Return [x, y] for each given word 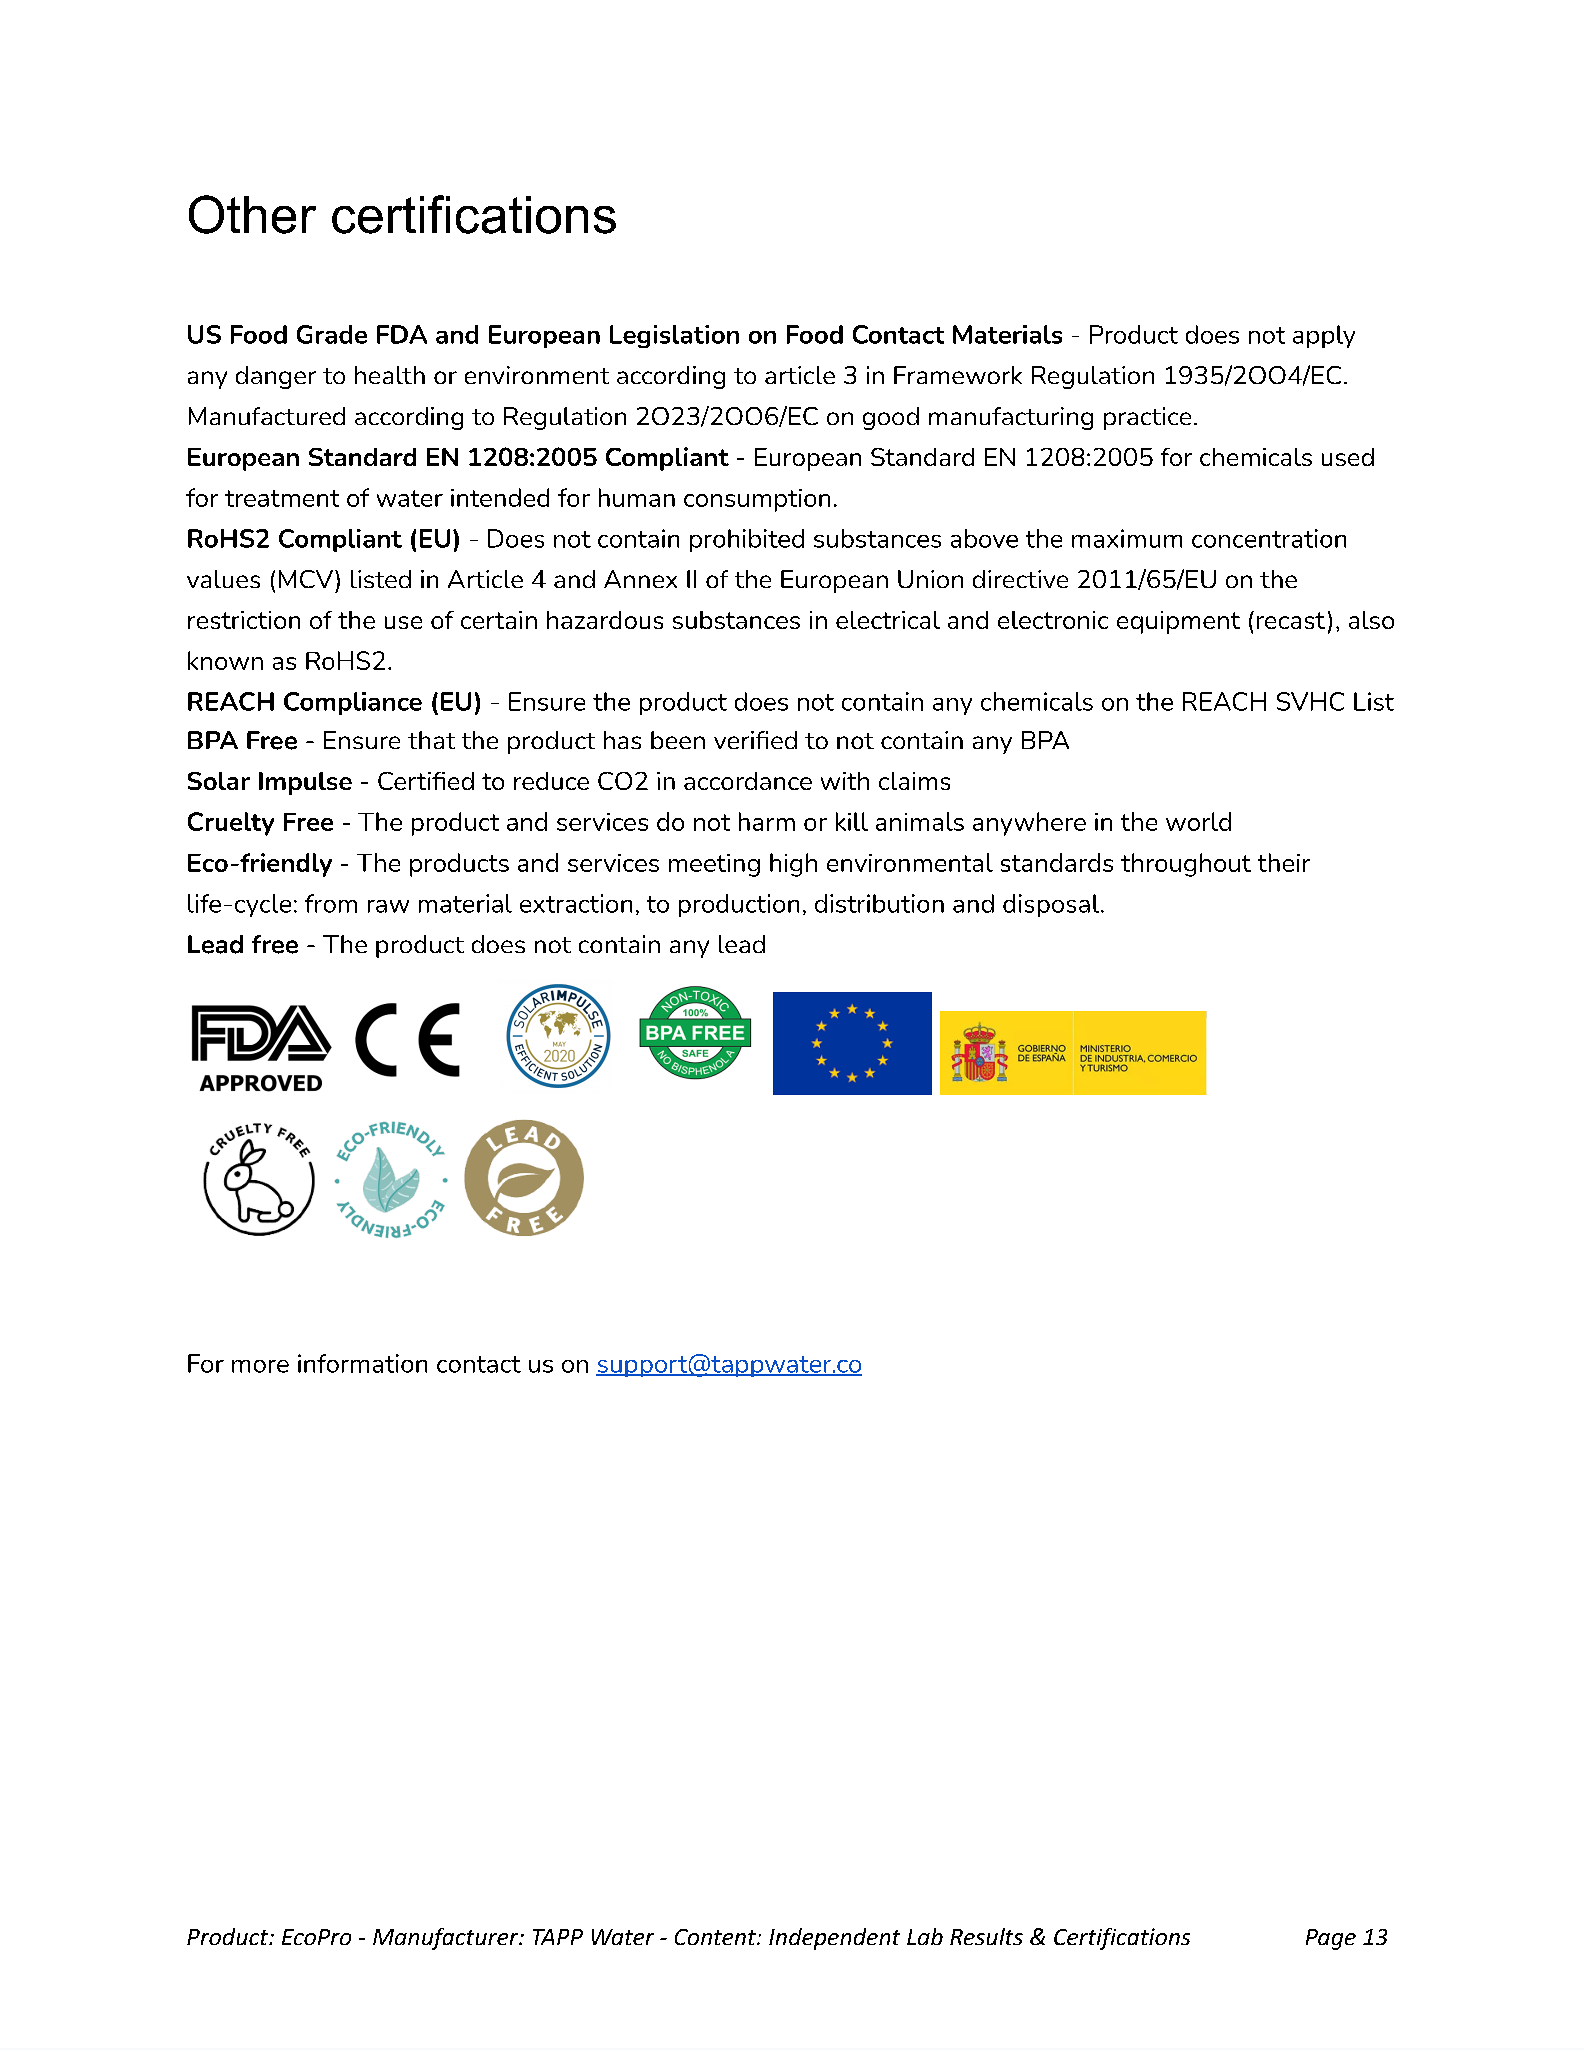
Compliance [353, 703]
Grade [332, 334]
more [260, 1366]
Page [1331, 1939]
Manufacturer [447, 1939]
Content [716, 1937]
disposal [1051, 905]
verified [755, 740]
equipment [1178, 622]
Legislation [674, 336]
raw [388, 906]
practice [1147, 418]
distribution [879, 903]
